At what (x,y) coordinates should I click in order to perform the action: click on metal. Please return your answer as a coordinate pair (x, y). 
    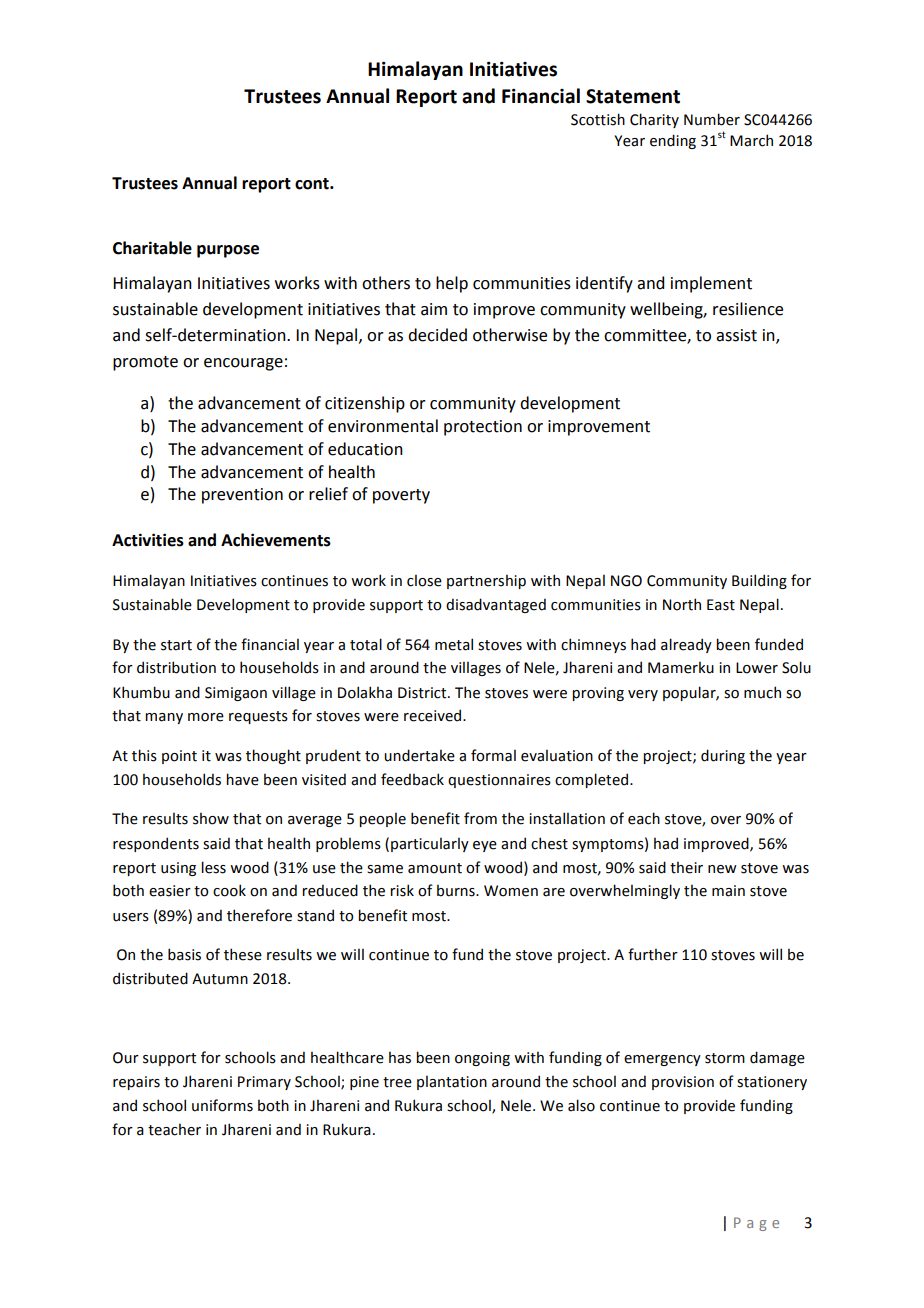
    Looking at the image, I should click on (454, 644).
